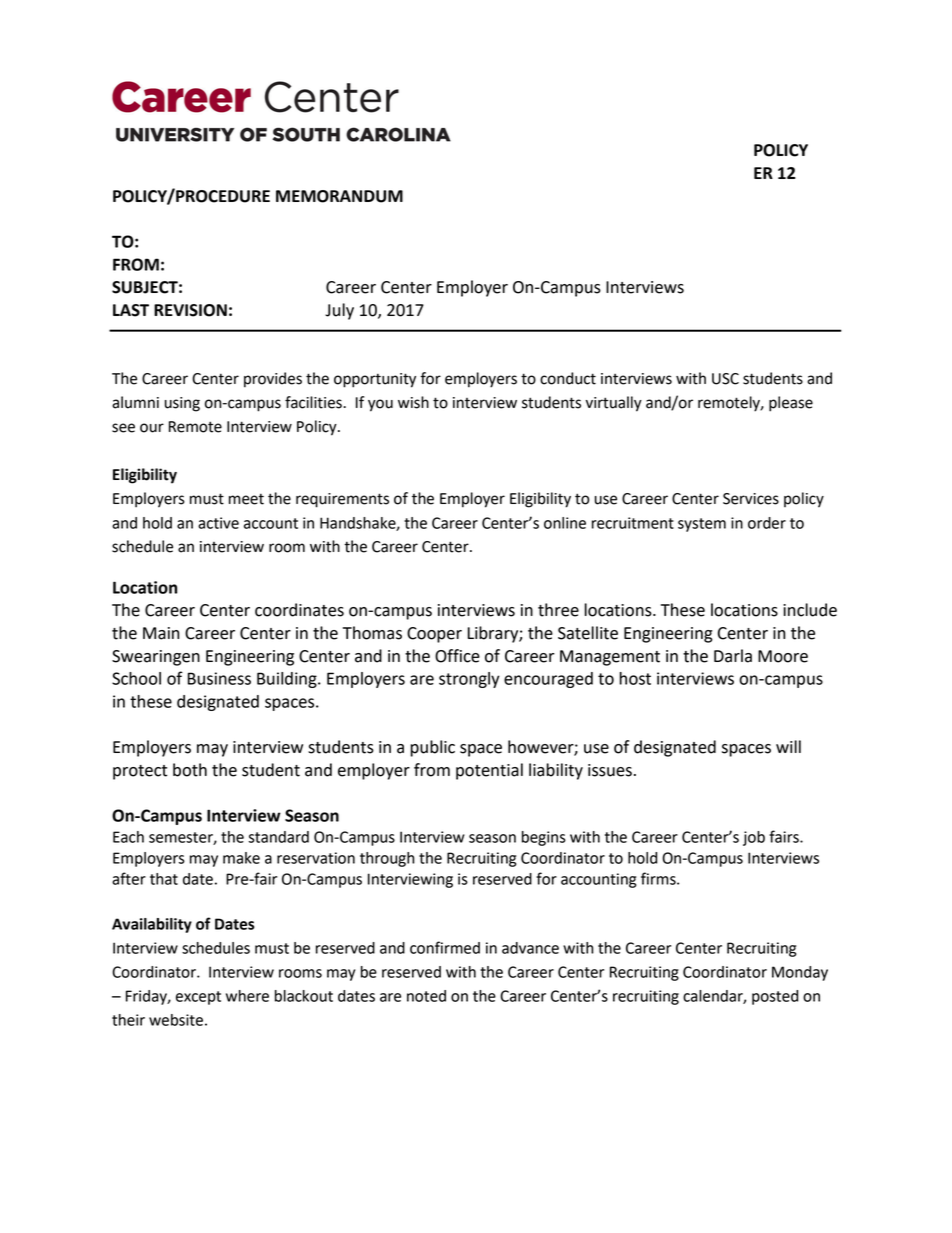 The height and width of the document is (1233, 952). Describe the element at coordinates (198, 998) in the document. I see `except` at that location.
